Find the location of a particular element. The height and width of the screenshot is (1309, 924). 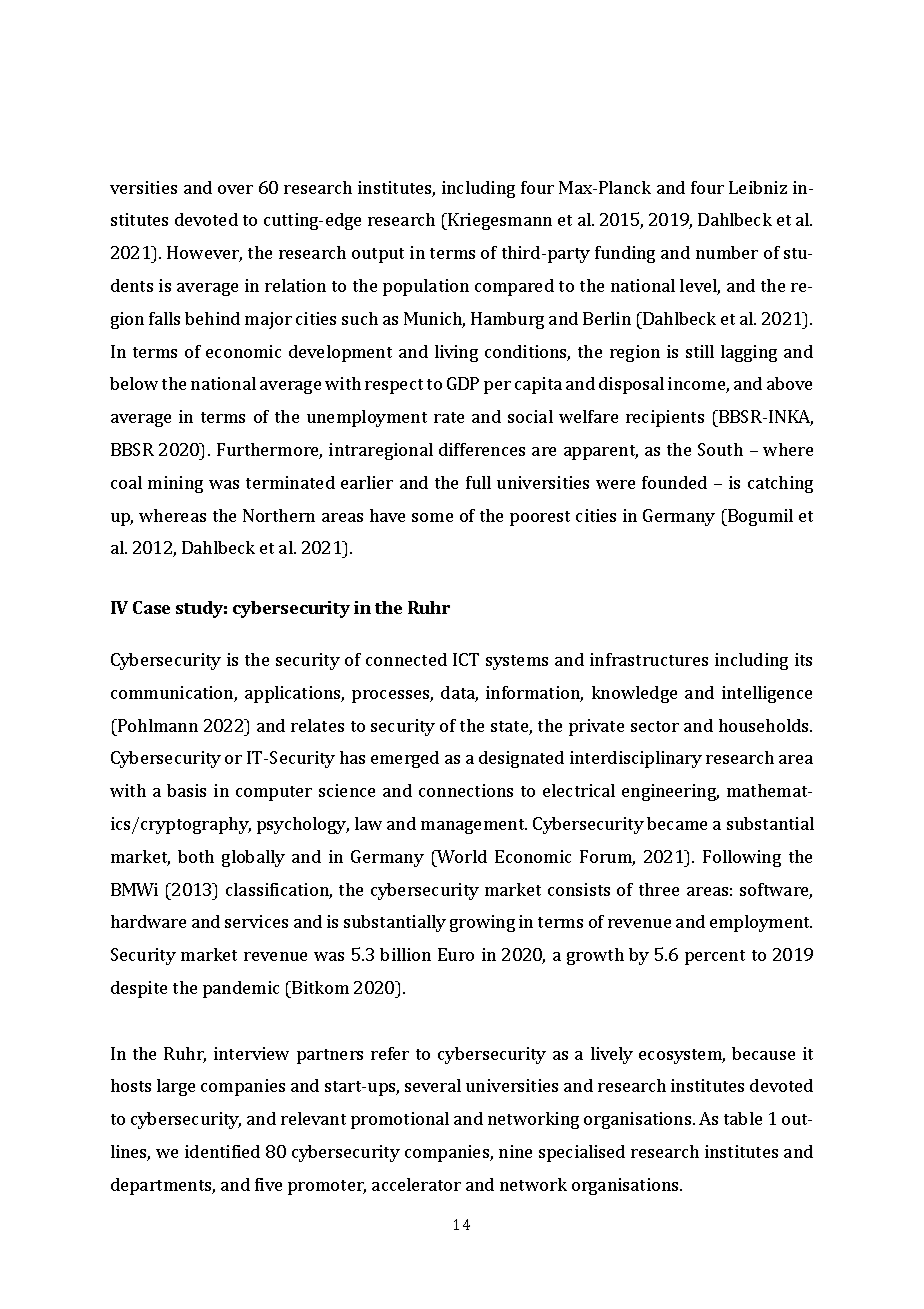

rate is located at coordinates (449, 417).
